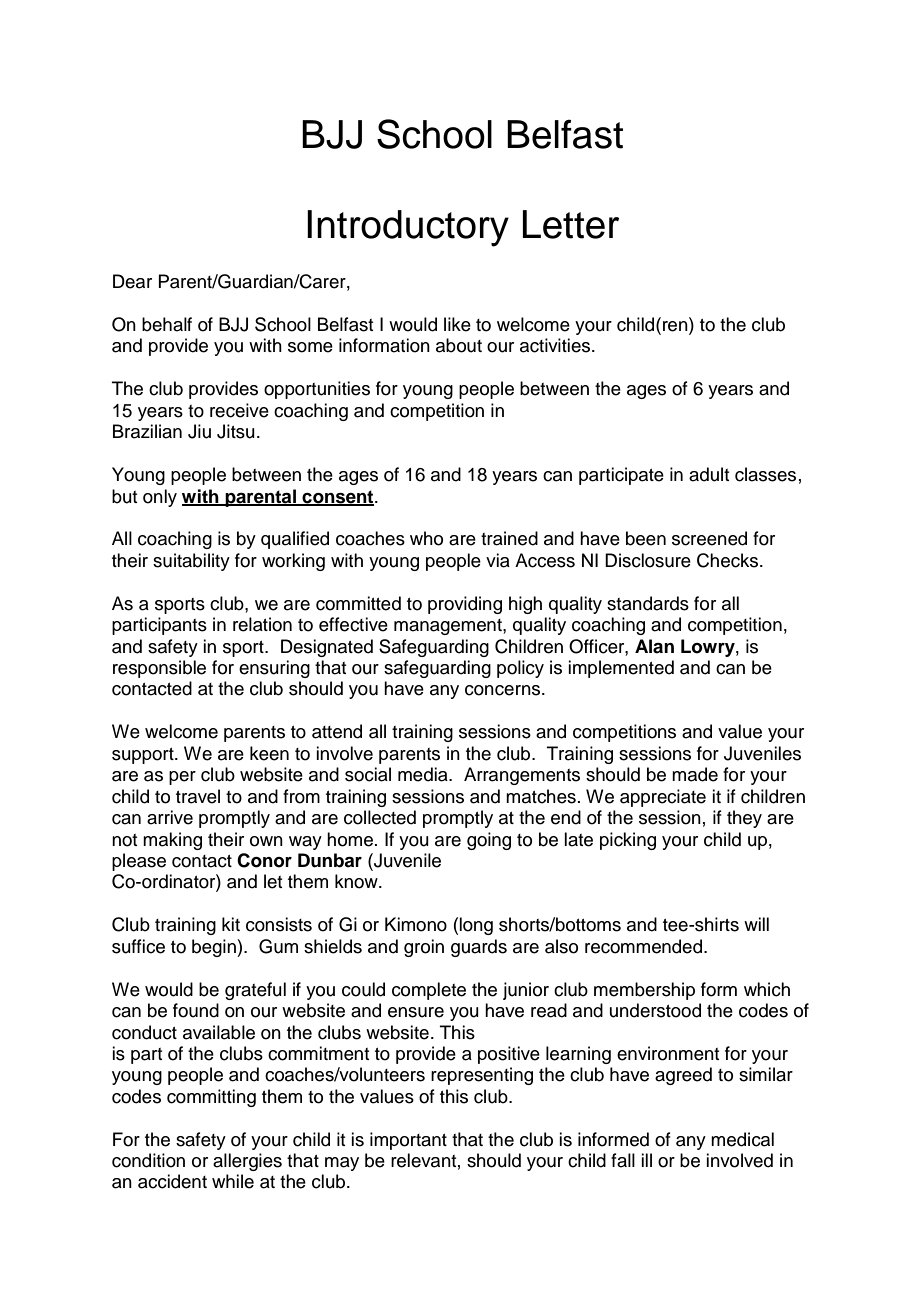  I want to click on suitability, so click(191, 562).
